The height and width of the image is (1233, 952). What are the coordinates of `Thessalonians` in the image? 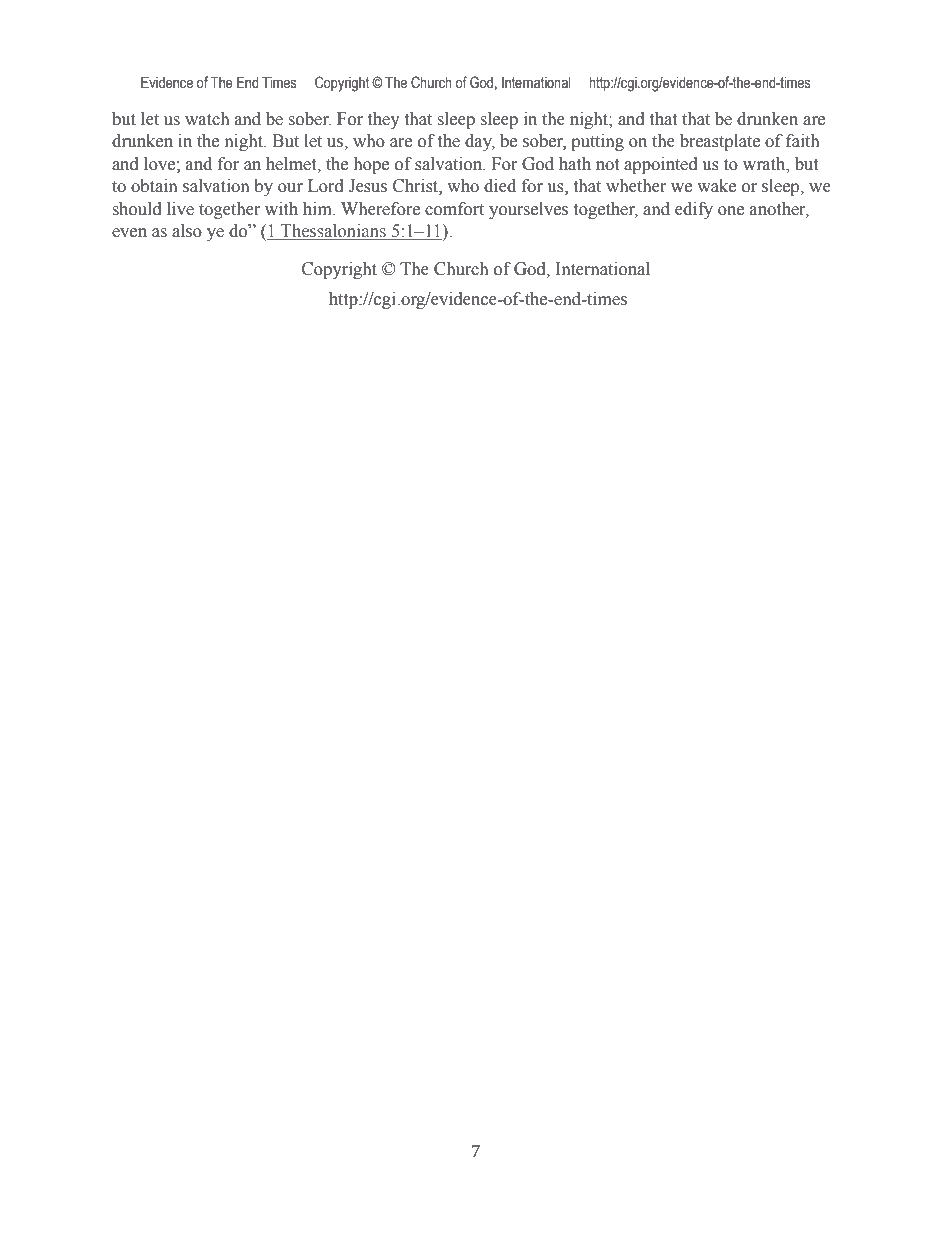 It's located at (333, 232).
